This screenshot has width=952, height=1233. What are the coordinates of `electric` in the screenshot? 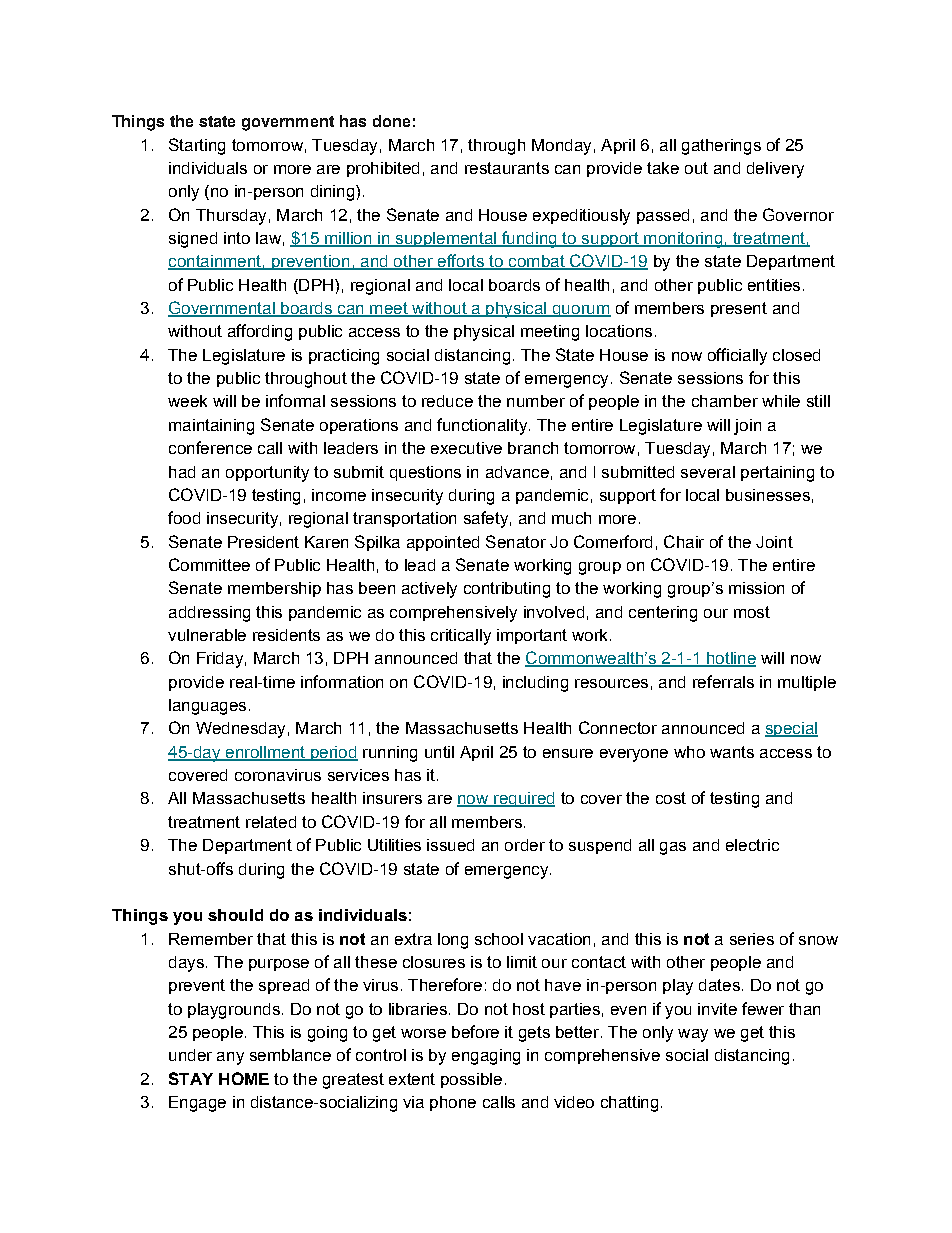 It's located at (752, 845).
